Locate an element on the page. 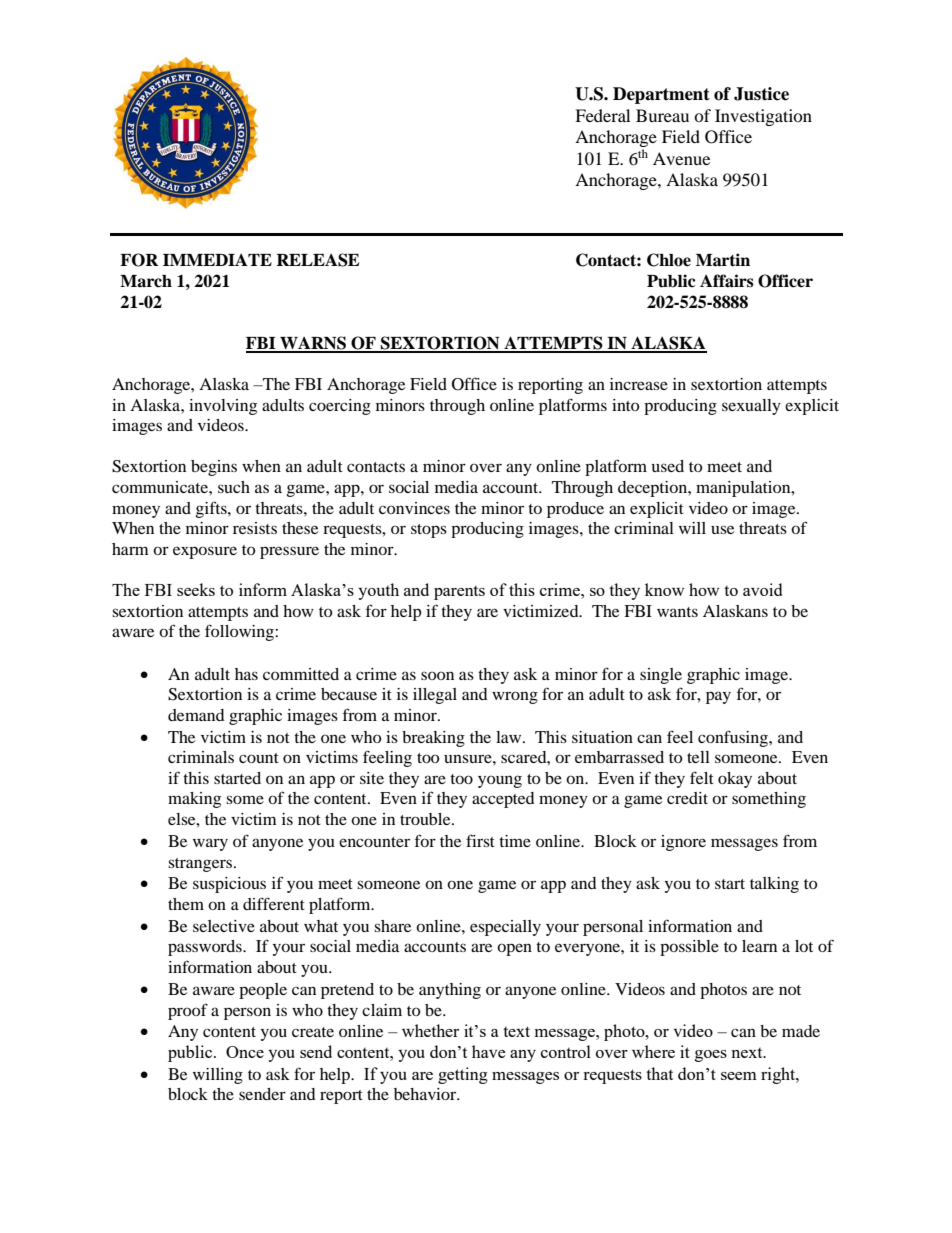 The image size is (952, 1233). parents is located at coordinates (459, 593).
